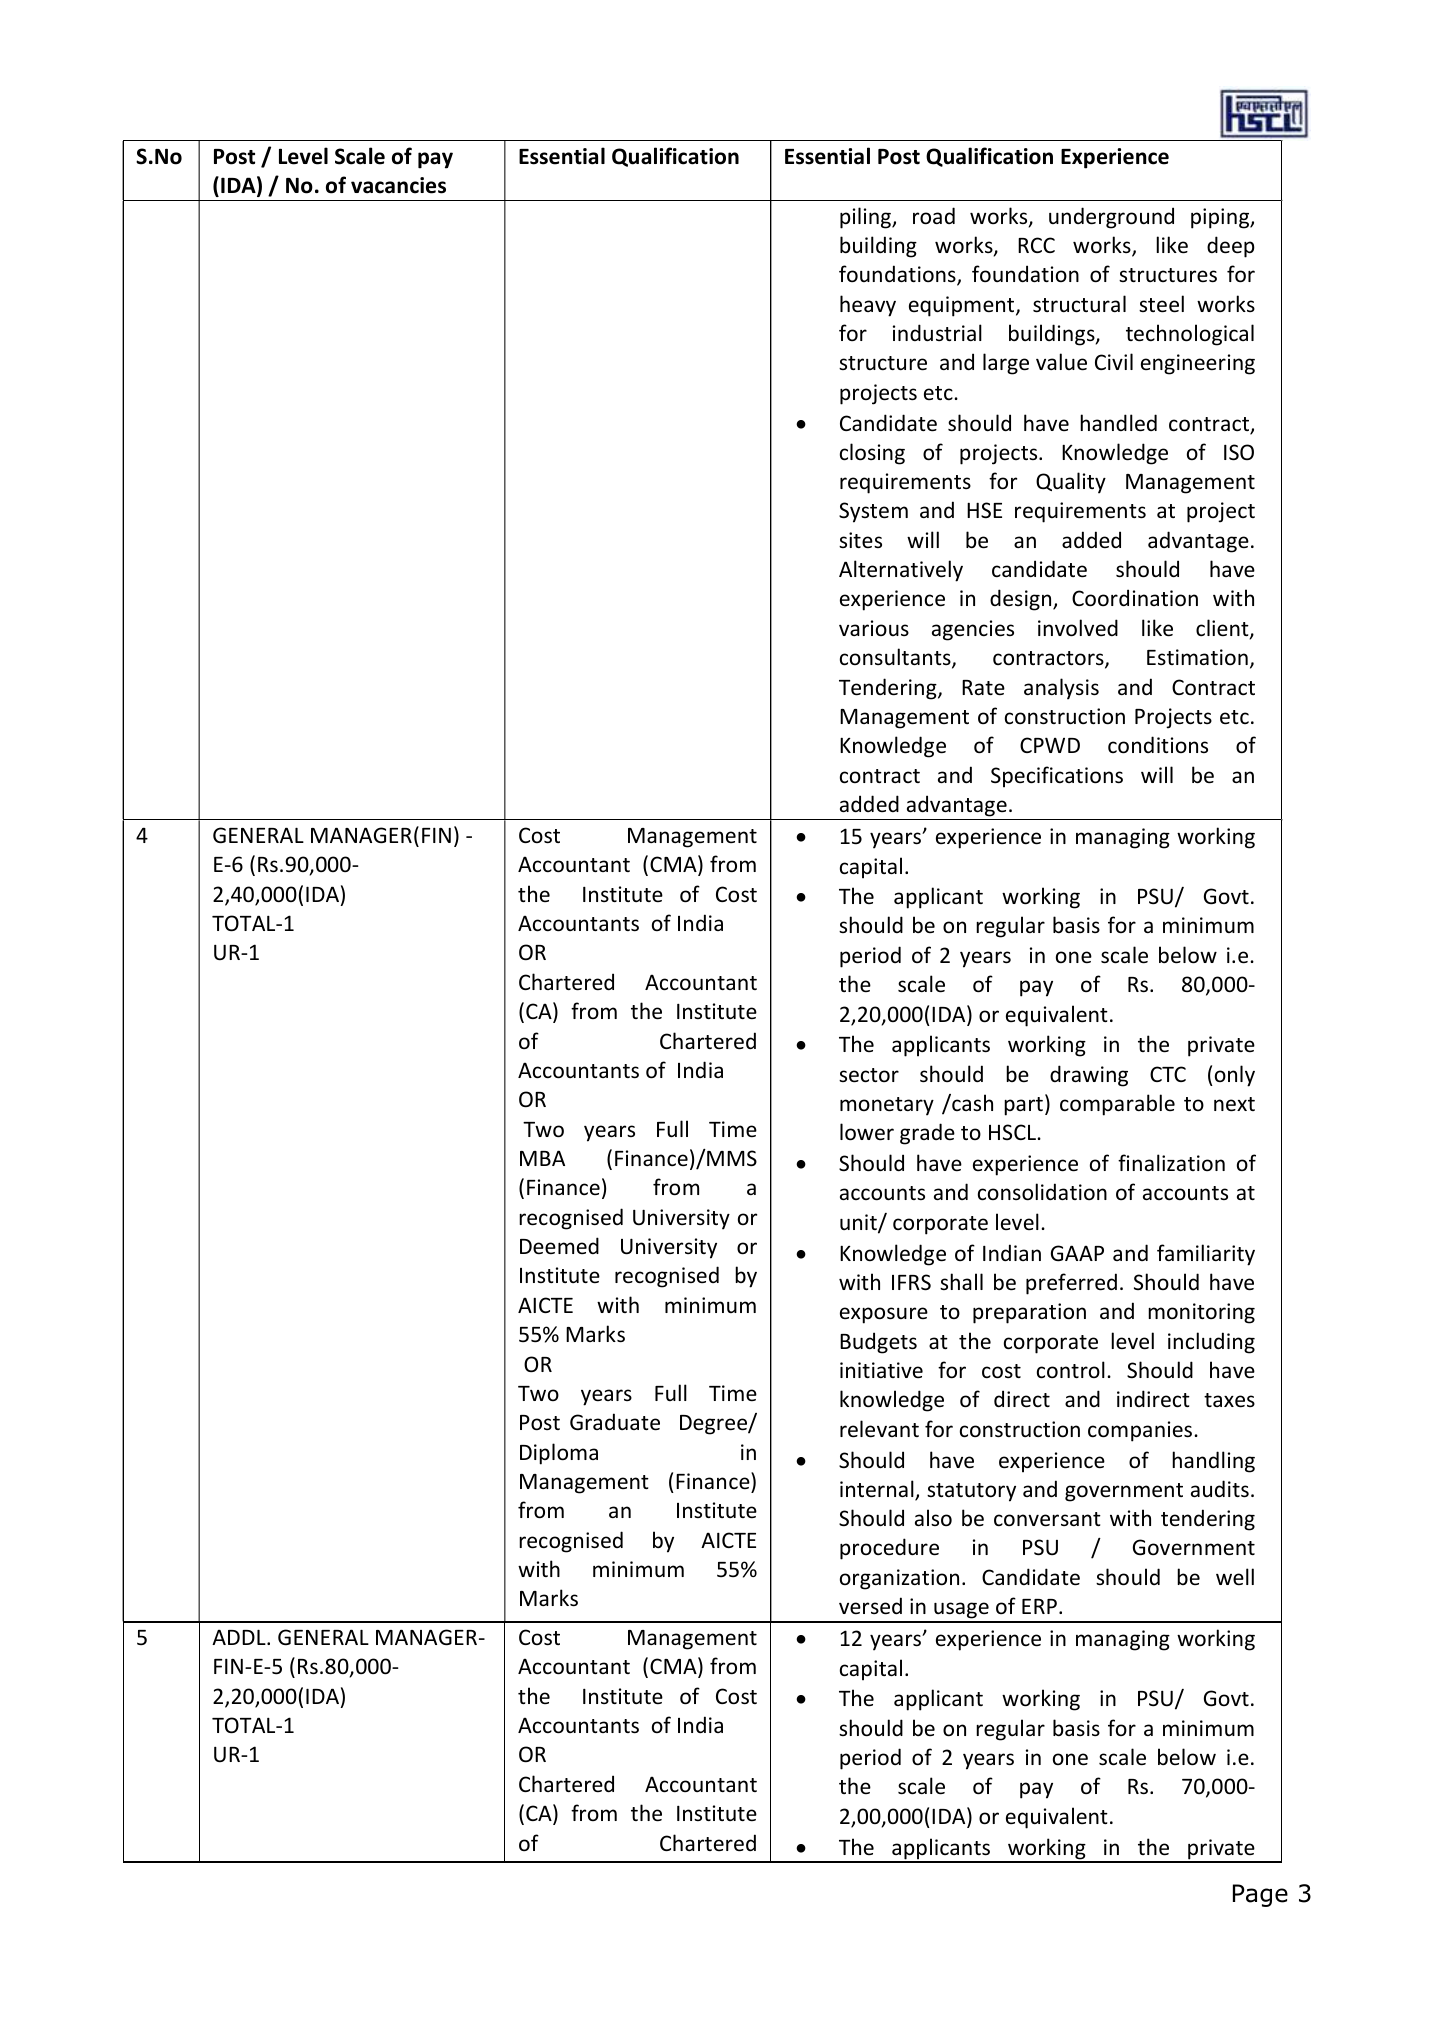 Image resolution: width=1432 pixels, height=2026 pixels. What do you see at coordinates (870, 1606) in the screenshot?
I see `versed` at bounding box center [870, 1606].
